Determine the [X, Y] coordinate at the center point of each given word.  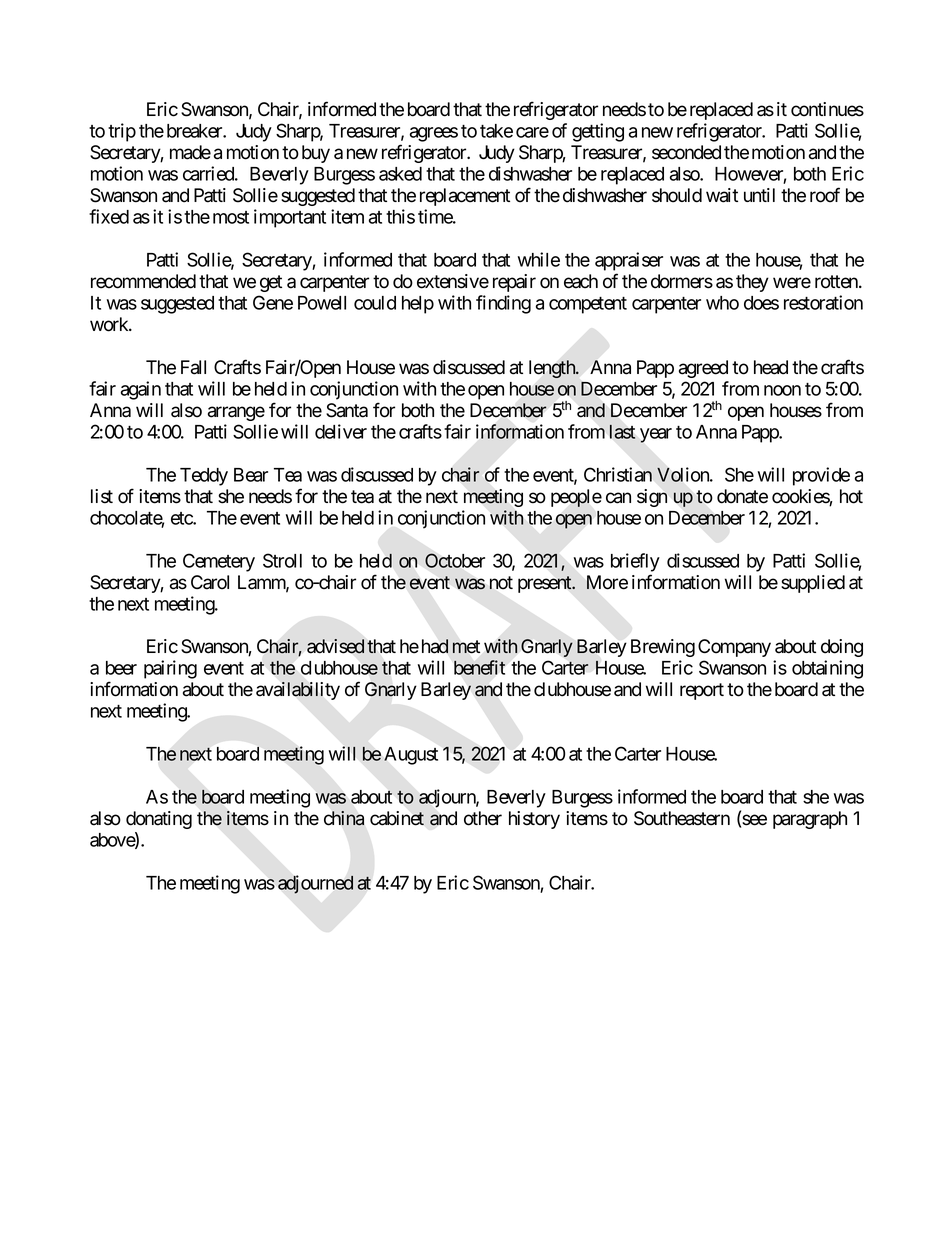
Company [734, 648]
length [553, 369]
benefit [479, 667]
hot [851, 496]
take [496, 131]
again [141, 390]
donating [159, 820]
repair [514, 283]
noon [782, 390]
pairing [170, 669]
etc [182, 518]
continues [827, 109]
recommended [143, 281]
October [455, 560]
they [752, 283]
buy [316, 154]
